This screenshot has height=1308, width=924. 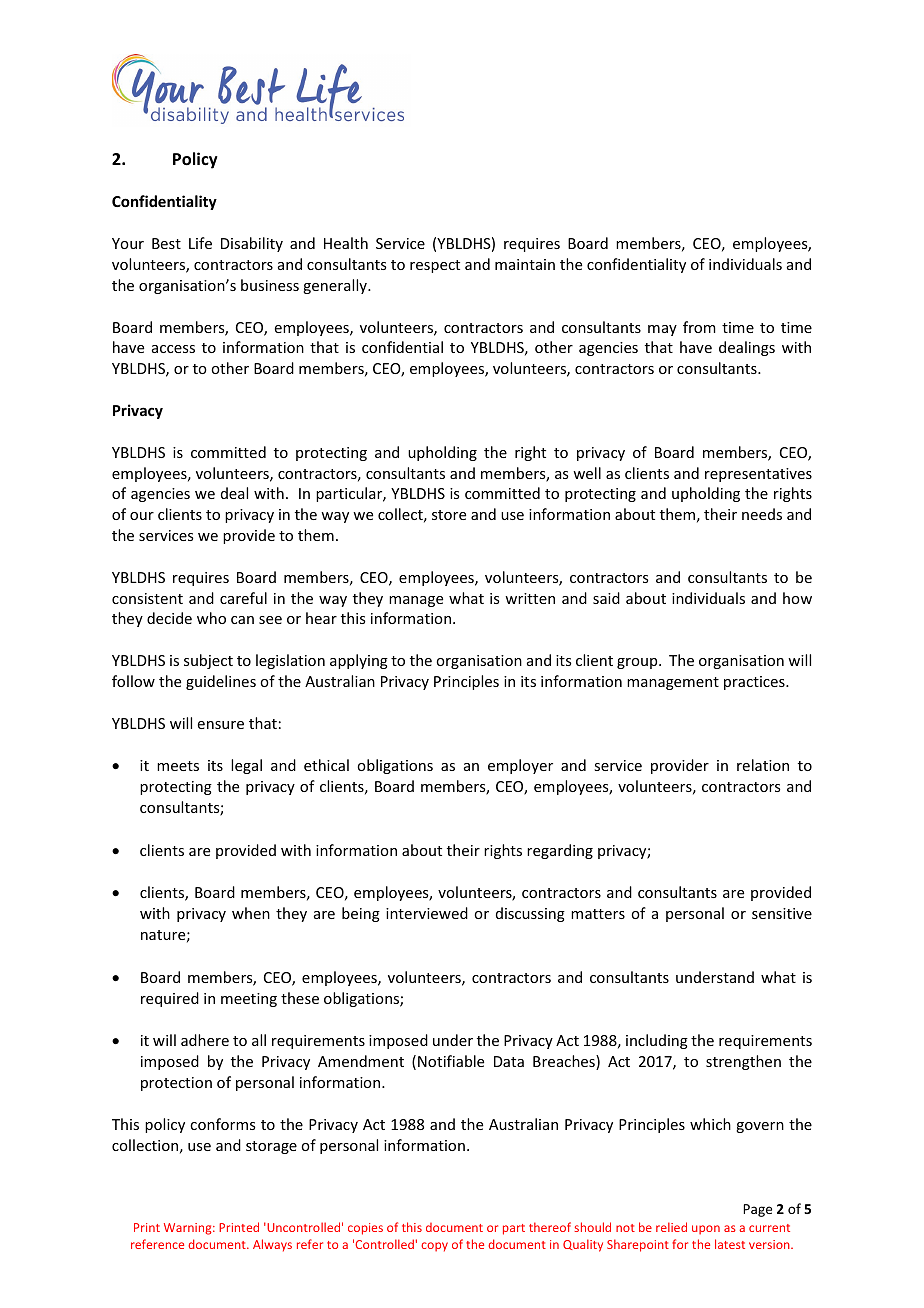 What do you see at coordinates (763, 765) in the screenshot?
I see `relation` at bounding box center [763, 765].
